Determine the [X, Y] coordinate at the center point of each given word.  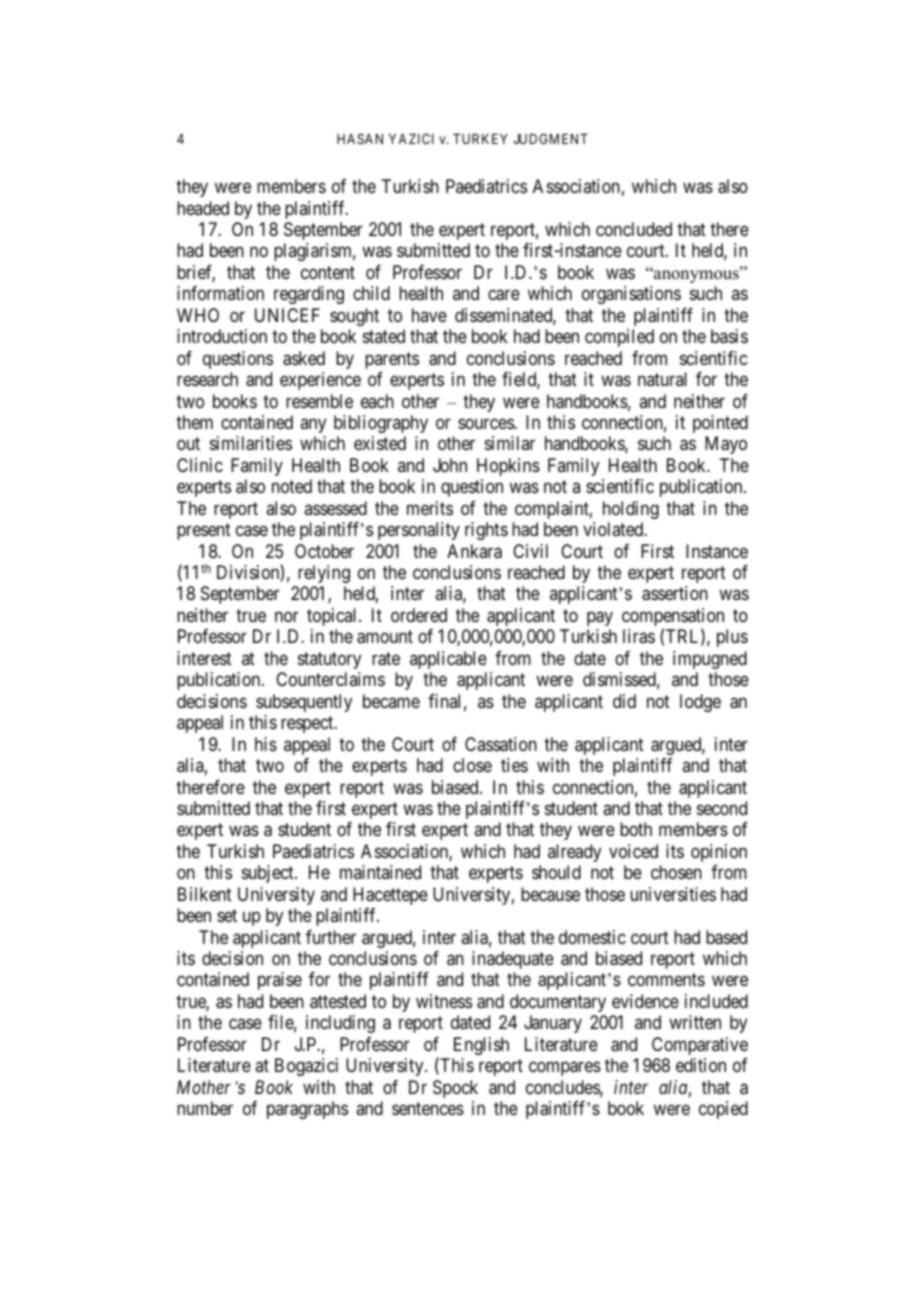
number [205, 1108]
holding [631, 510]
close [472, 765]
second [722, 808]
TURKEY [480, 139]
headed [203, 208]
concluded [634, 229]
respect [308, 724]
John [450, 465]
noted [292, 486]
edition [701, 1065]
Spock [455, 1089]
